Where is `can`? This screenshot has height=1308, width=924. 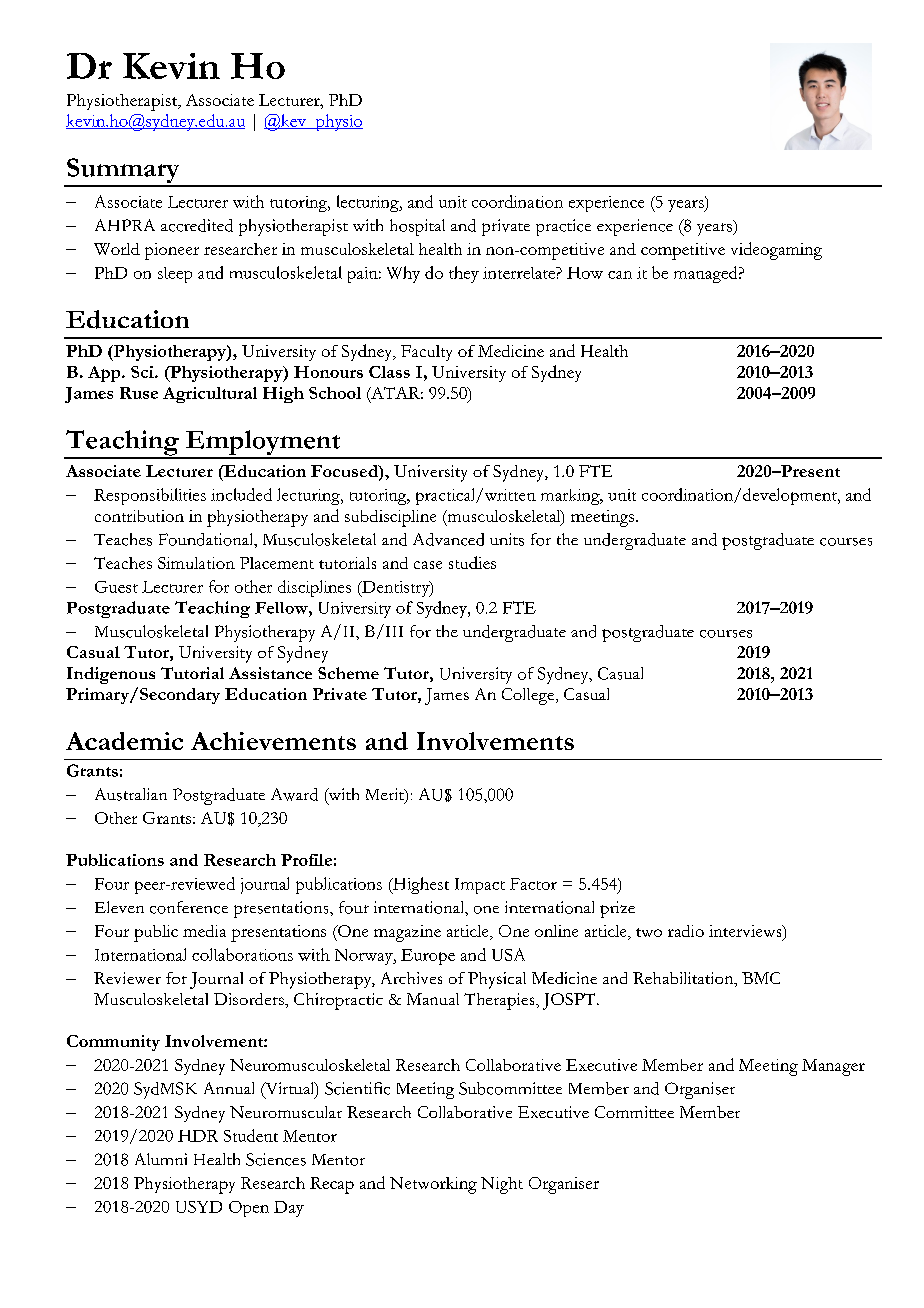 can is located at coordinates (620, 275).
